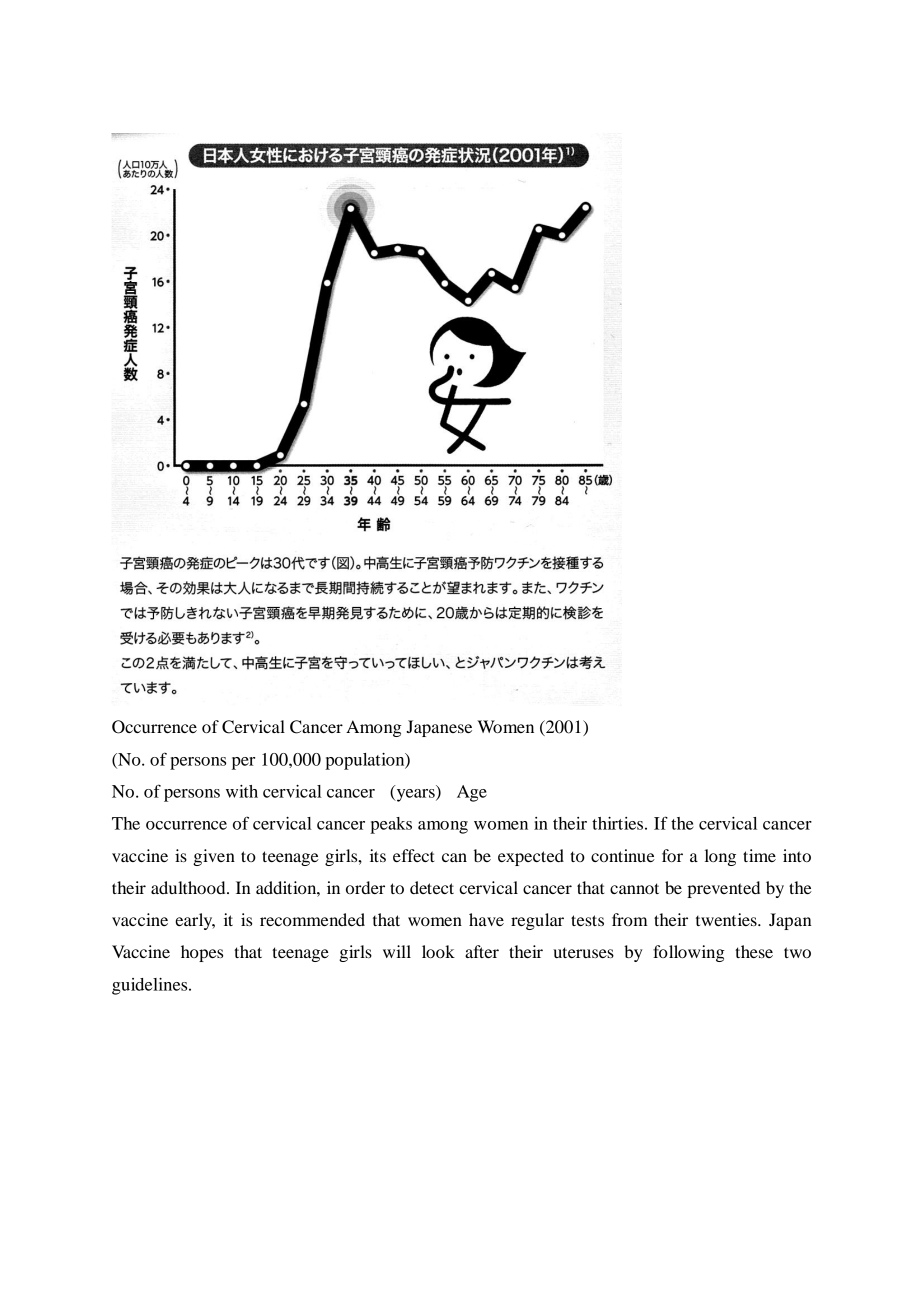 The height and width of the screenshot is (1308, 924). Describe the element at coordinates (689, 953) in the screenshot. I see `following` at that location.
